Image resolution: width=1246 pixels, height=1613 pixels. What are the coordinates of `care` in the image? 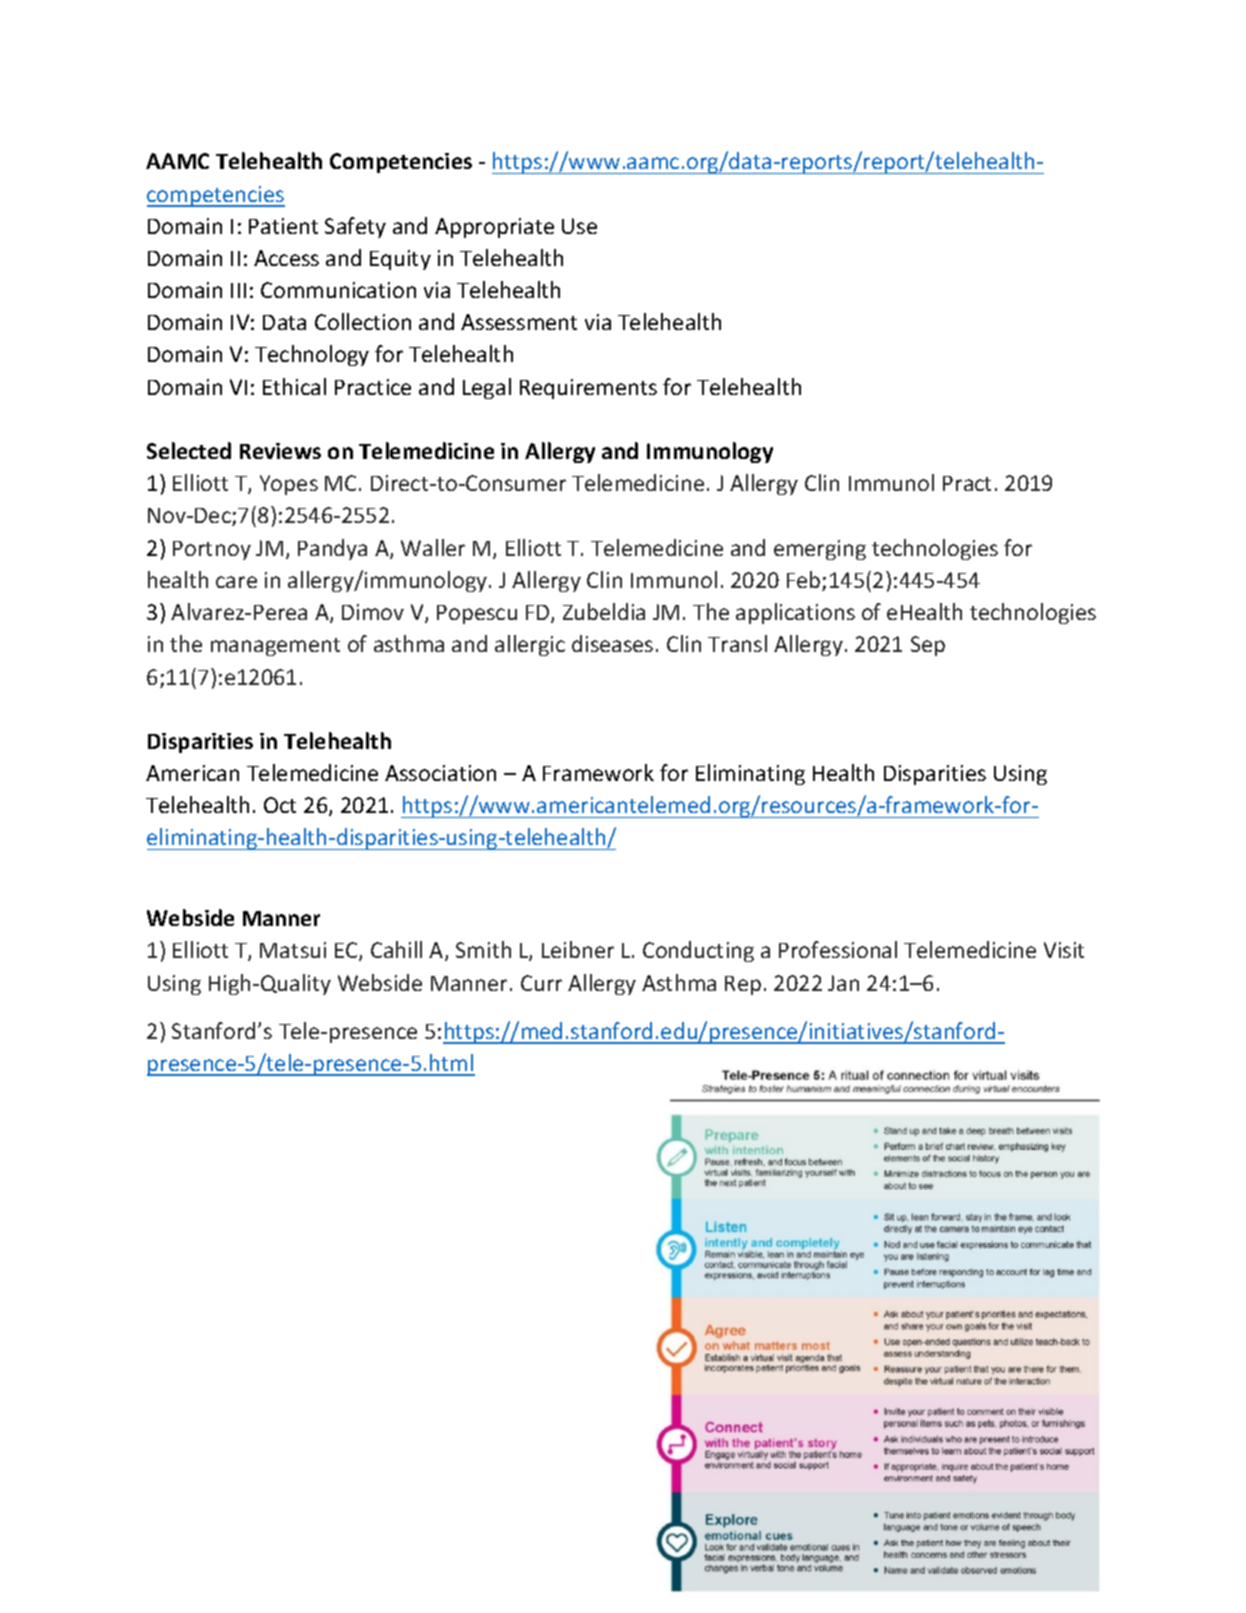 It's located at (236, 582).
